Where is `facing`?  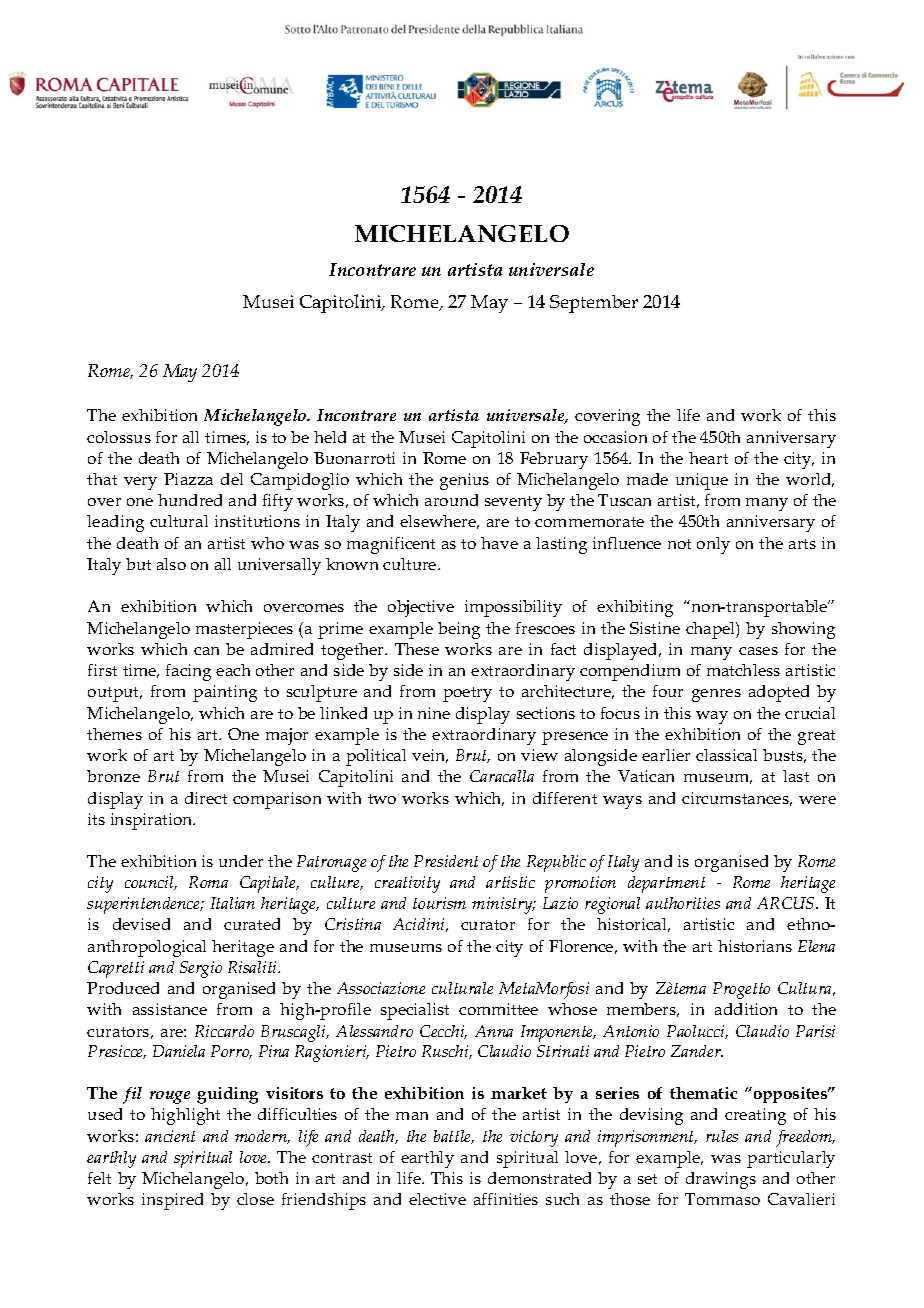 facing is located at coordinates (188, 672).
